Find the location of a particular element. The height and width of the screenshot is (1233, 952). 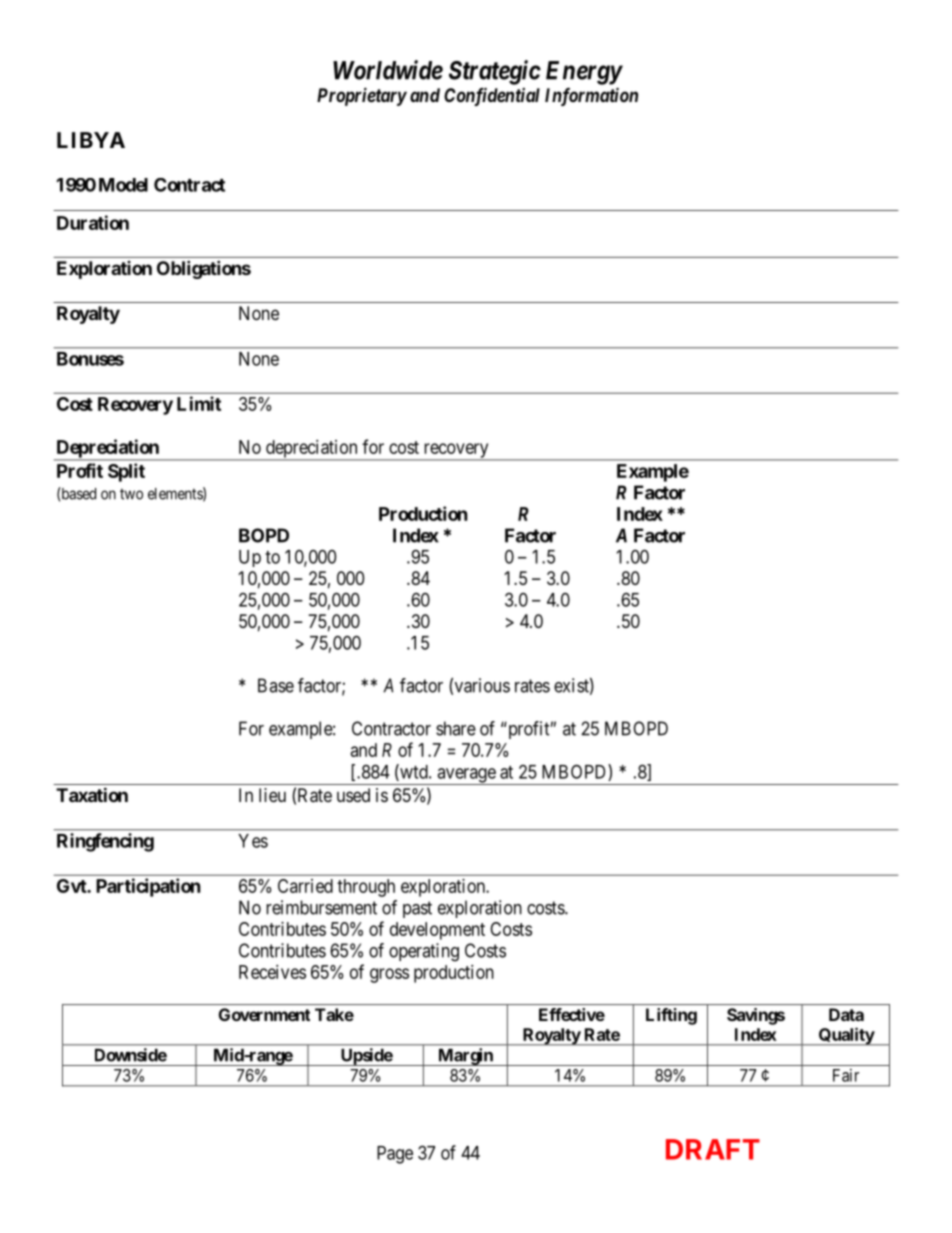

share is located at coordinates (456, 728).
